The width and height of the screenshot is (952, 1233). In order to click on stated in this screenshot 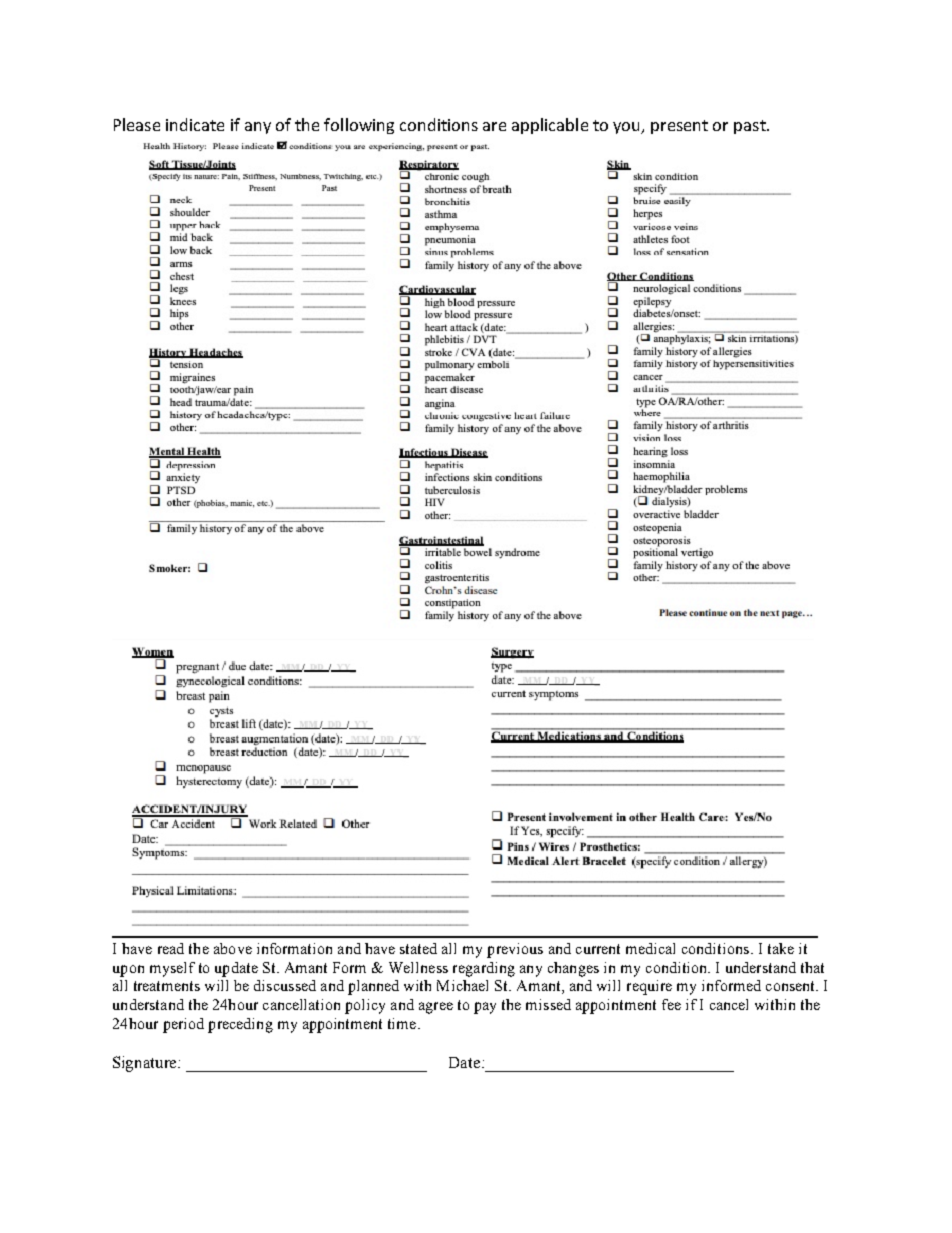, I will do `click(418, 948)`.
